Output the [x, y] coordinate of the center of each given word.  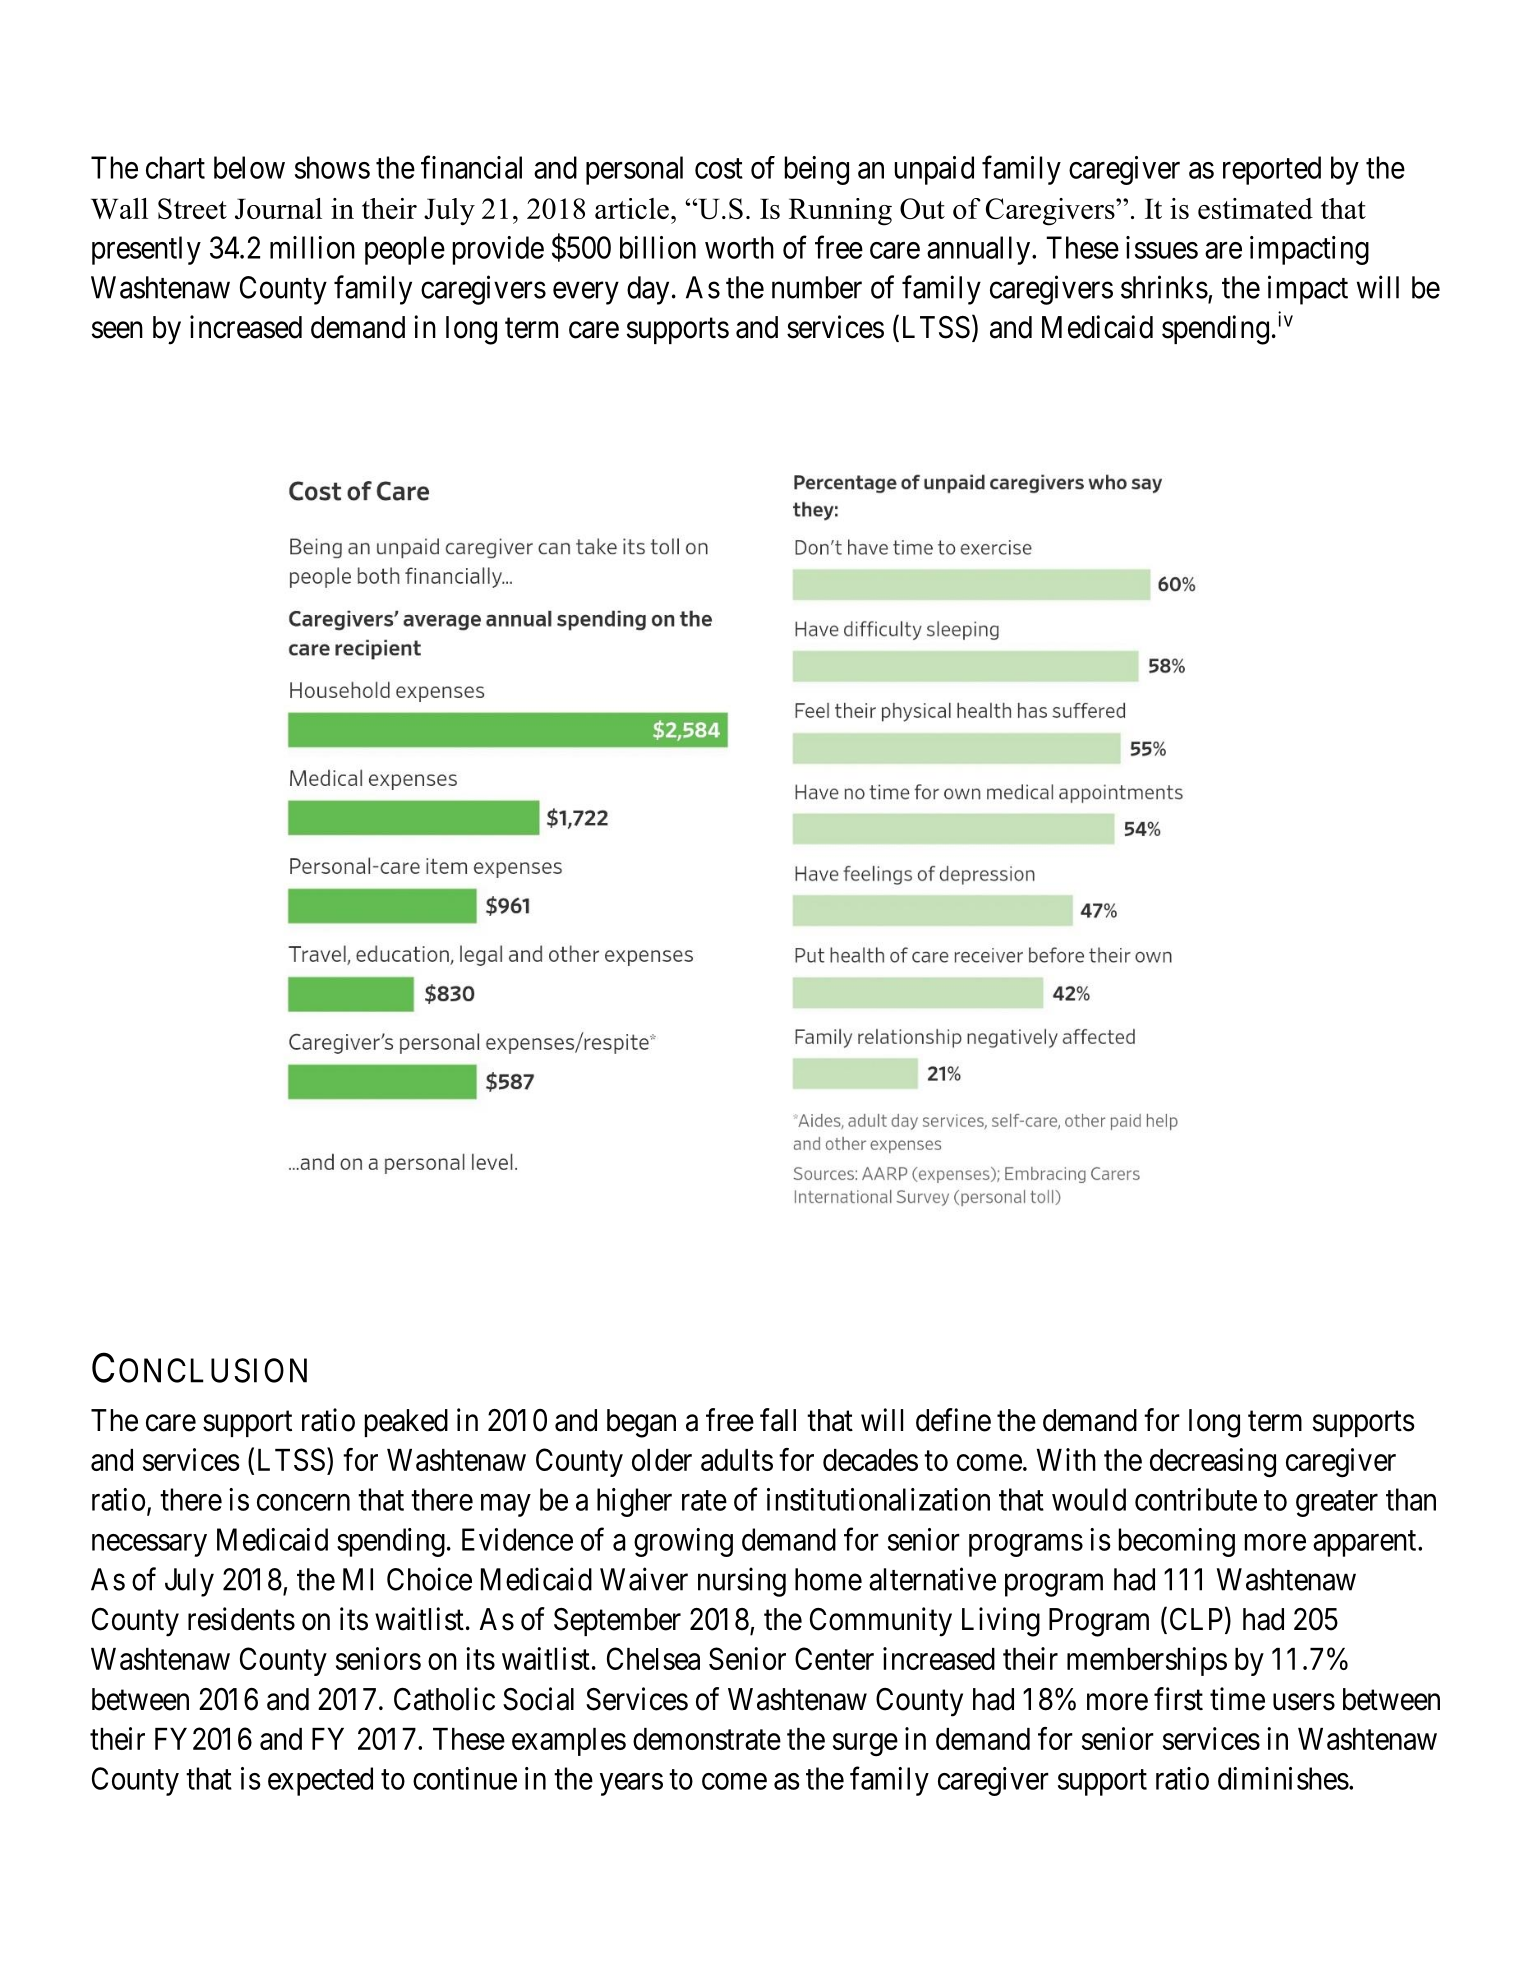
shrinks [1164, 287]
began [641, 1423]
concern [303, 1502]
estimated [1255, 208]
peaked [406, 1423]
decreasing [1213, 1463]
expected [320, 1781]
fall [778, 1420]
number [817, 287]
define [953, 1420]
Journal [278, 208]
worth [739, 247]
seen [117, 330]
